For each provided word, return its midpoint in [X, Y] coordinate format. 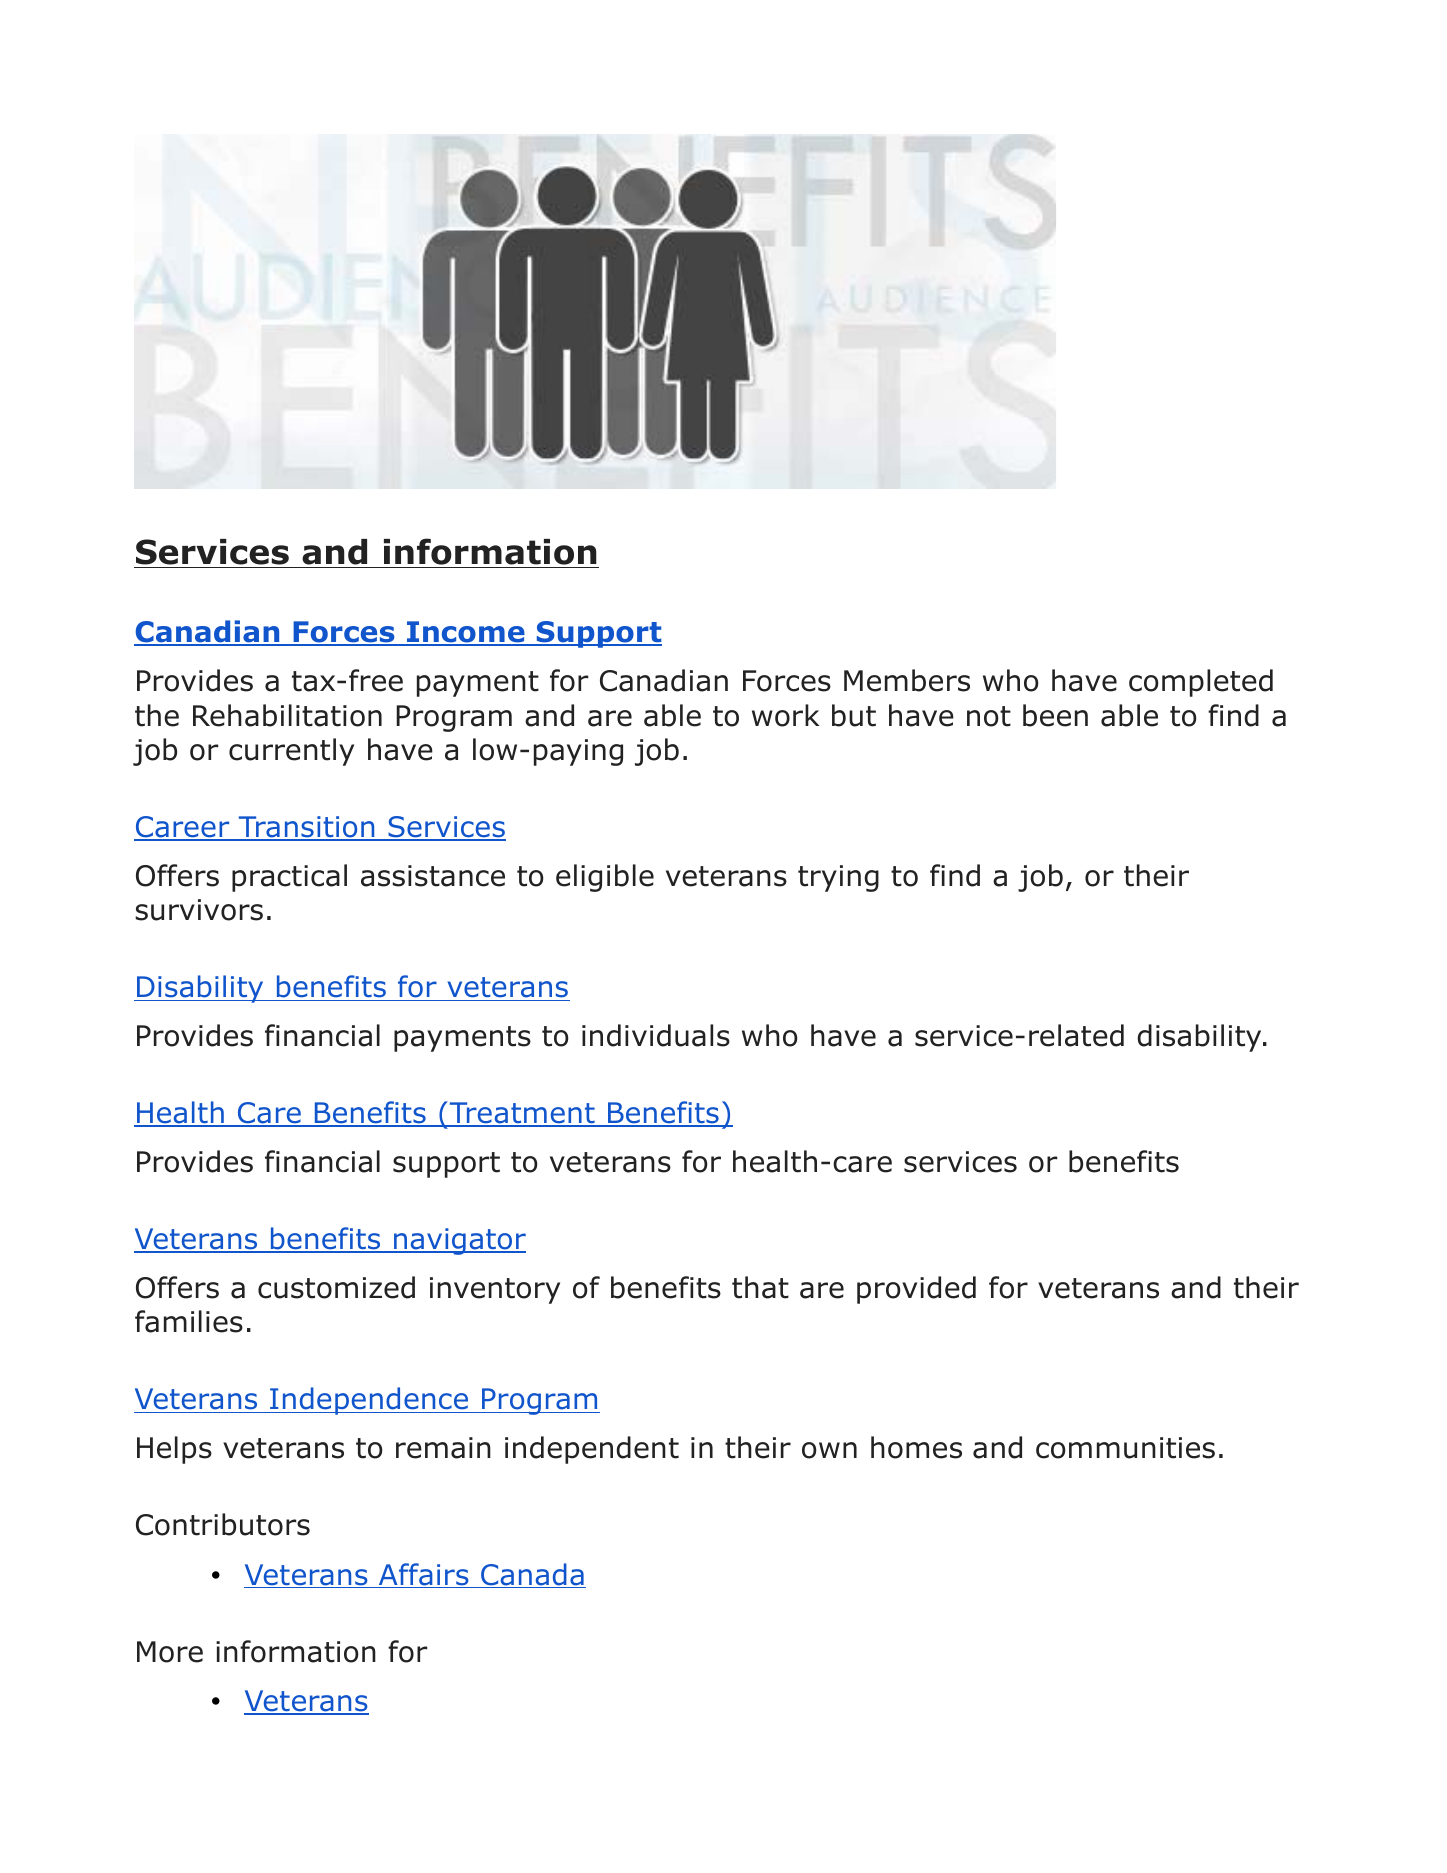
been [1055, 715]
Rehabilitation [287, 715]
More [170, 1652]
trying [838, 878]
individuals [656, 1035]
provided [916, 1290]
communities [1125, 1448]
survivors [199, 910]
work [785, 715]
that [760, 1287]
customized [336, 1287]
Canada [532, 1575]
